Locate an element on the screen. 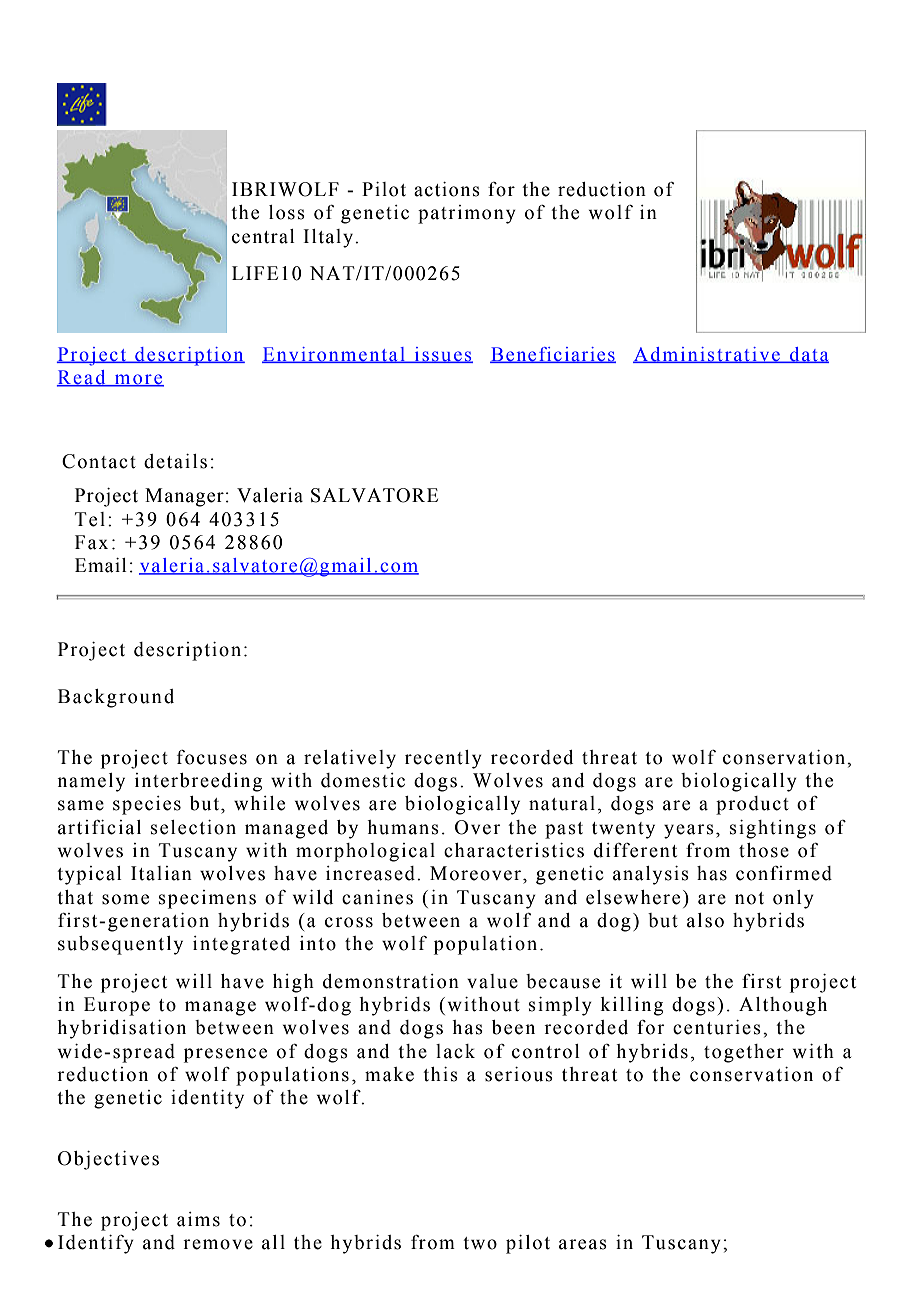 The height and width of the screenshot is (1309, 924). data is located at coordinates (808, 355).
